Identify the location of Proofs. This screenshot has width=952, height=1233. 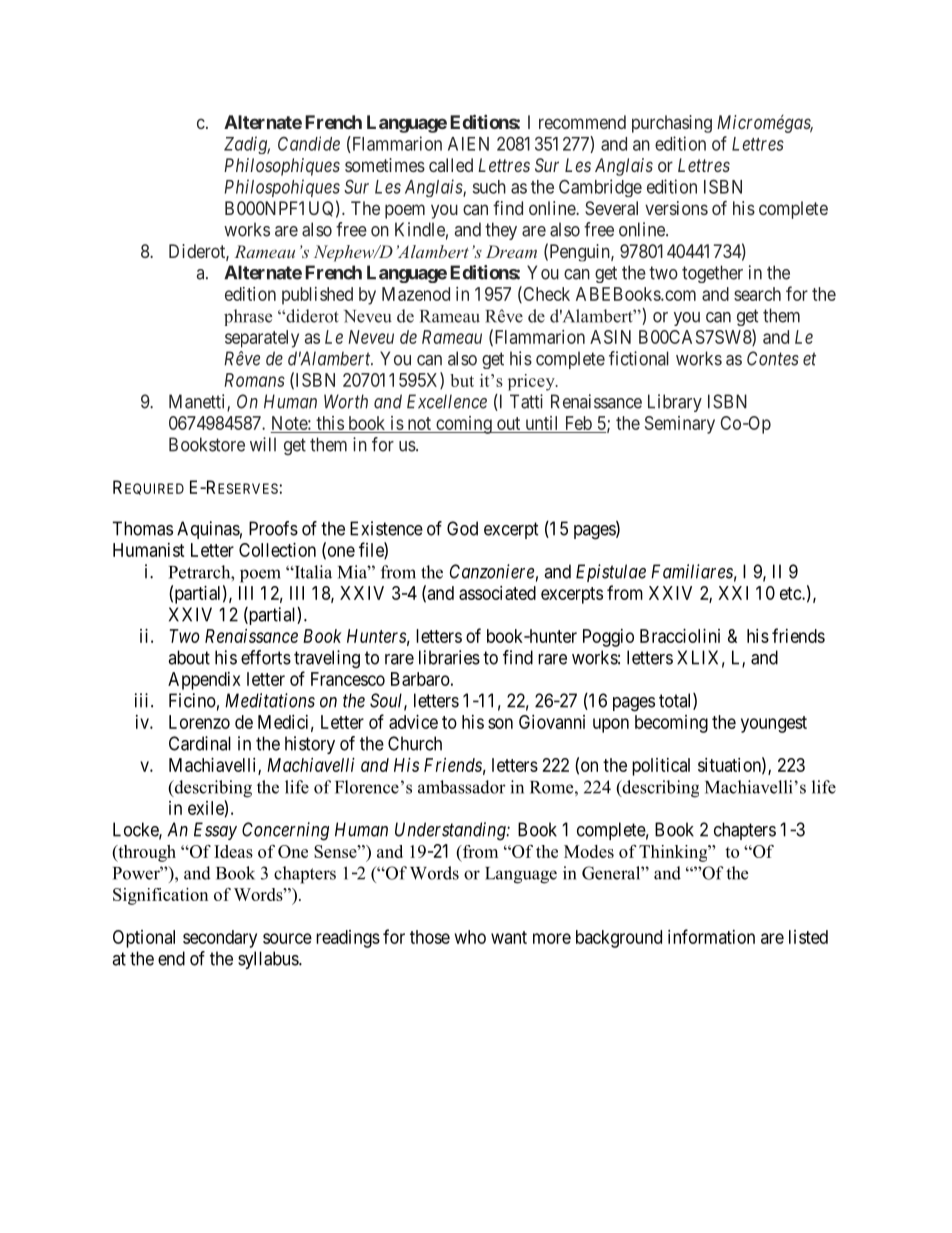
(273, 528).
